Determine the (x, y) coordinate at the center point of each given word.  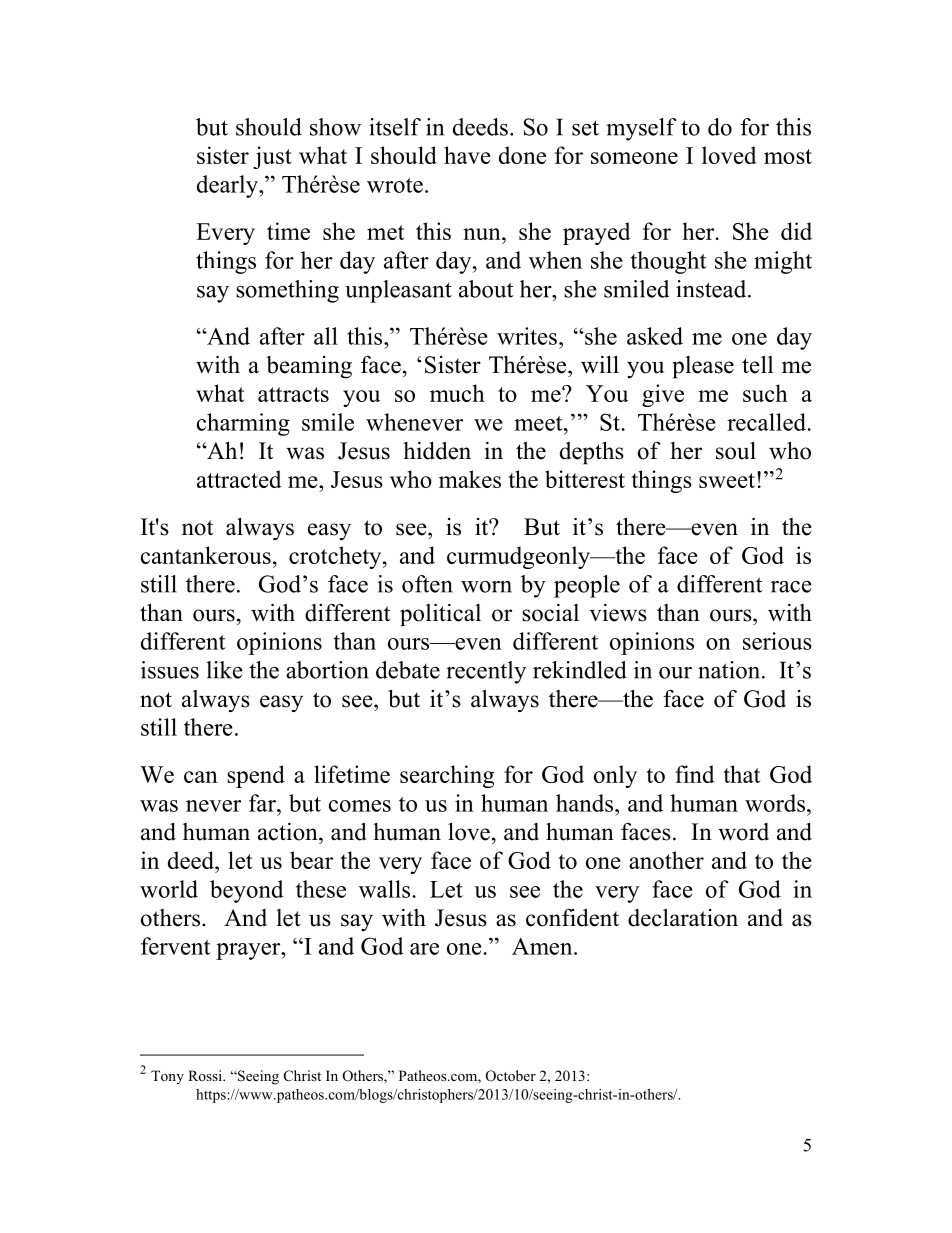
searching (447, 776)
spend (256, 776)
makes (470, 479)
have (467, 155)
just (272, 157)
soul (736, 451)
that (741, 774)
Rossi (206, 1075)
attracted (239, 479)
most (788, 156)
